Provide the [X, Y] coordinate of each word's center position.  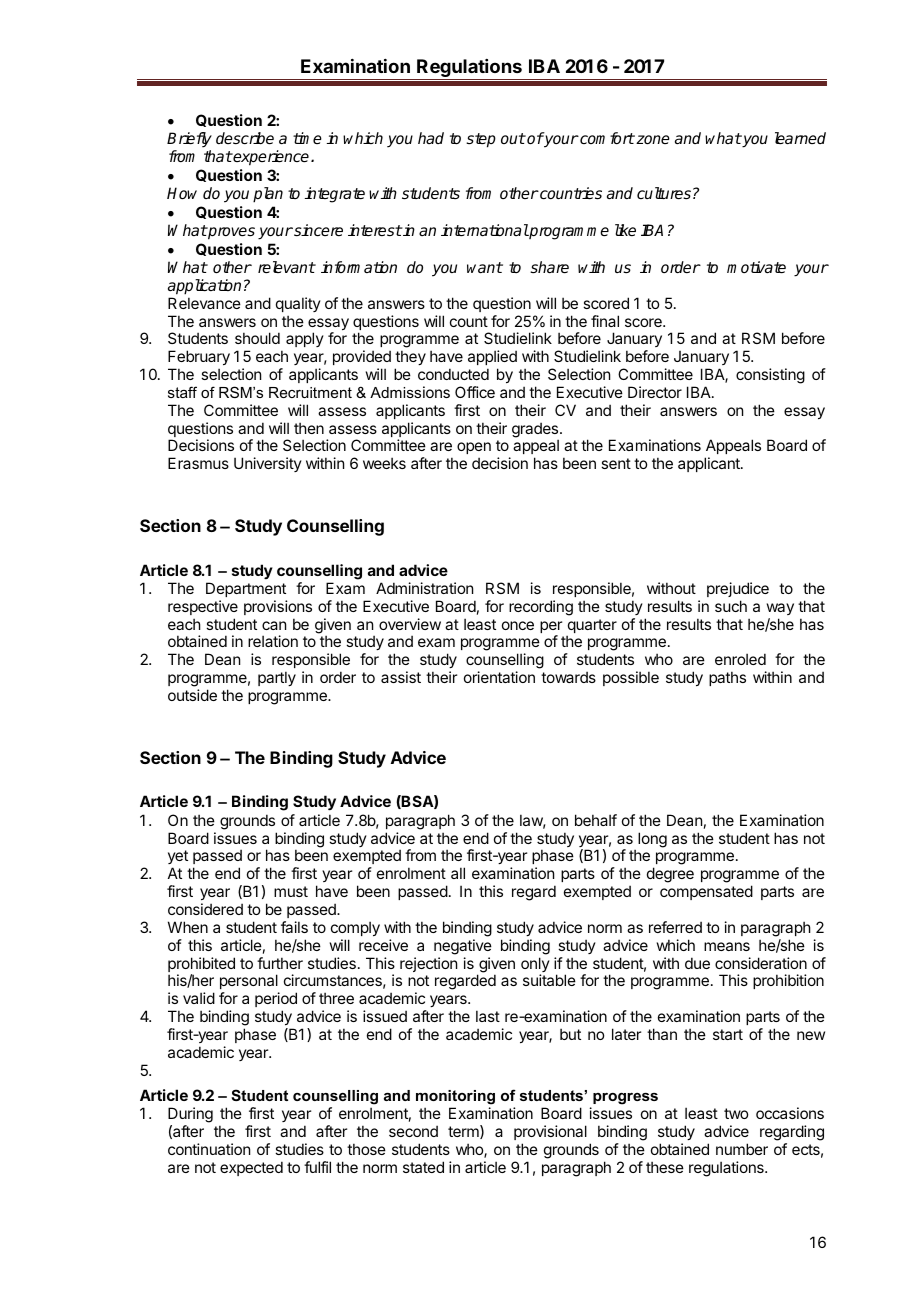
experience [272, 158]
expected [251, 1168]
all [458, 873]
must [291, 891]
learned [800, 138]
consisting [770, 376]
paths [727, 678]
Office [475, 392]
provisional [550, 1132]
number [742, 1149]
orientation [499, 677]
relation [273, 641]
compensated [706, 892]
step [481, 140]
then [309, 428]
